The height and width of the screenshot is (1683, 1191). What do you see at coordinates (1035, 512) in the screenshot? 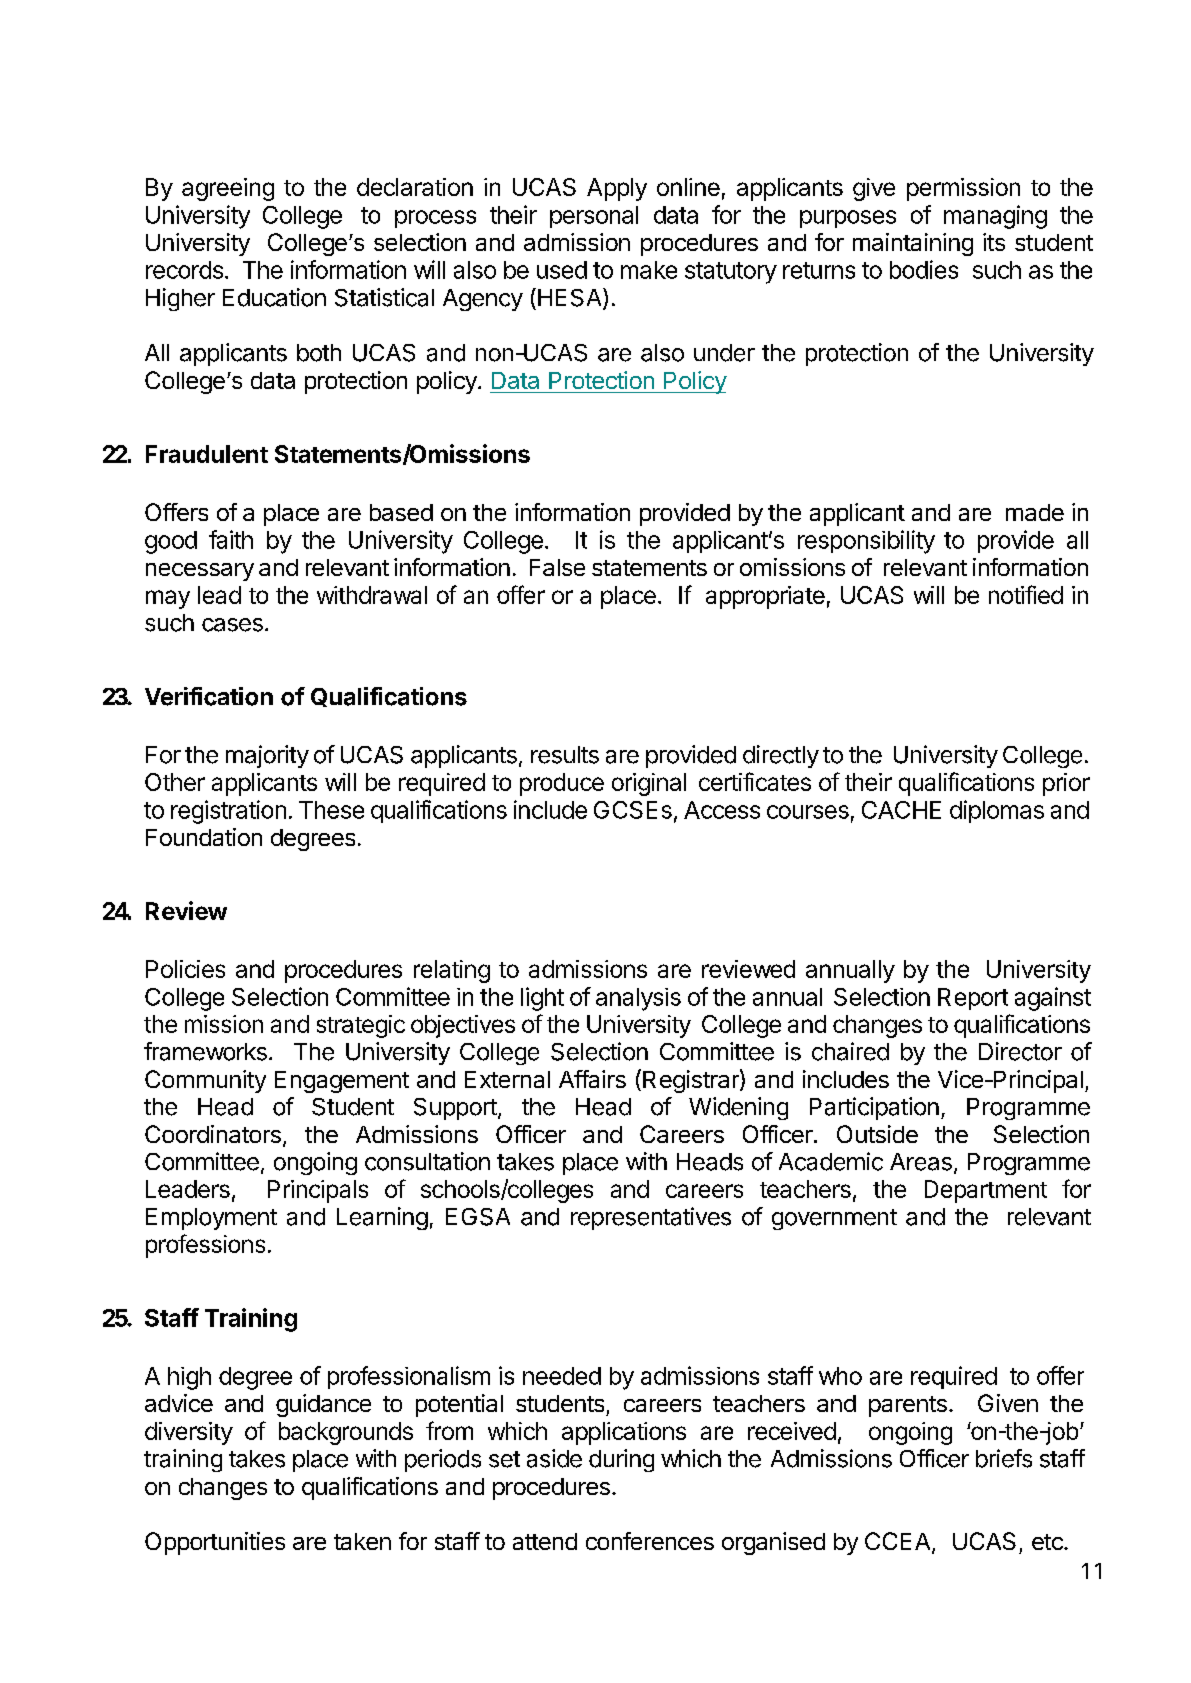
I see `made` at bounding box center [1035, 512].
